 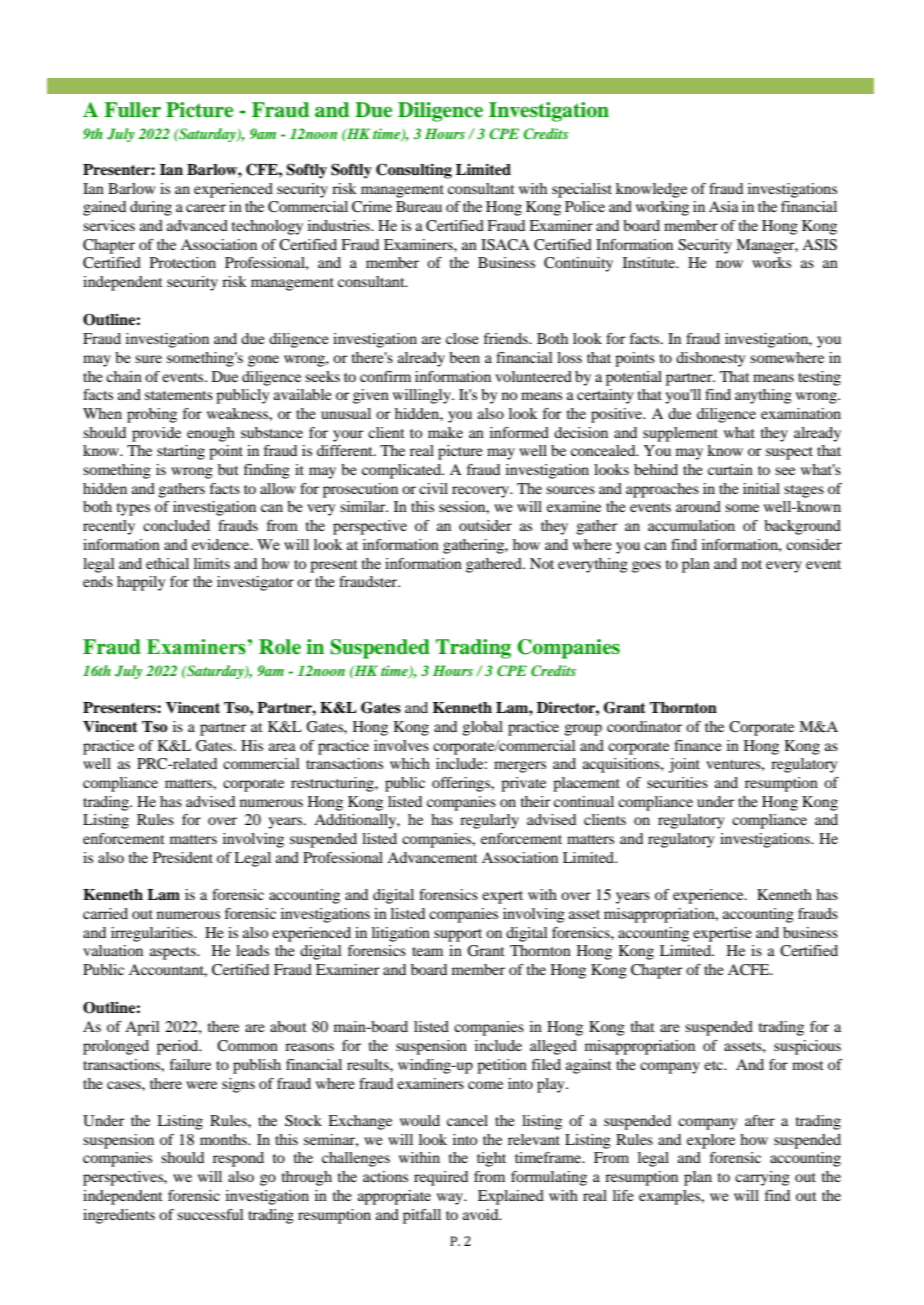 What do you see at coordinates (280, 647) in the screenshot?
I see `Role` at bounding box center [280, 647].
